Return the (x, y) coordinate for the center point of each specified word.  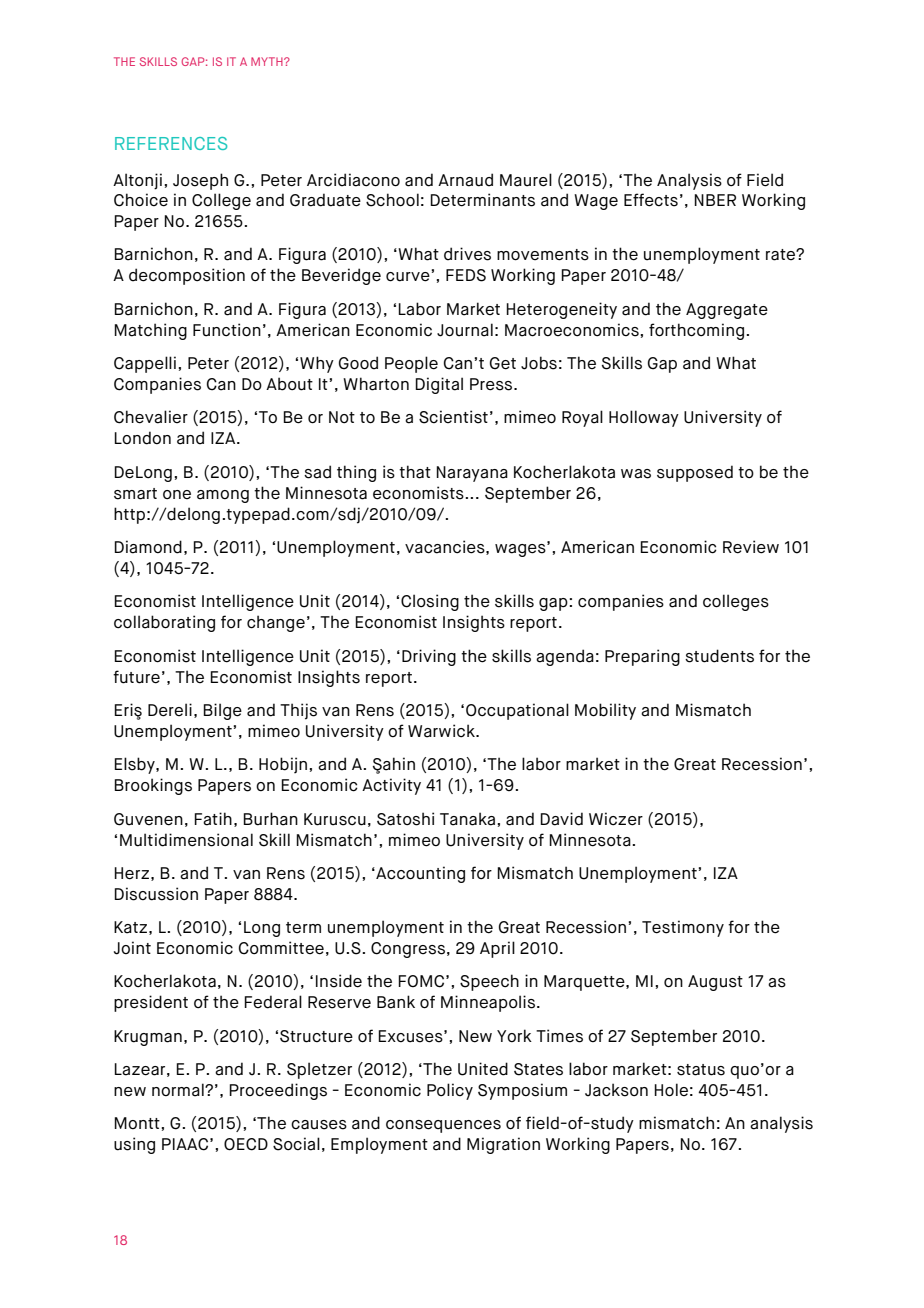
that (415, 472)
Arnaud (465, 180)
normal (179, 1090)
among (223, 496)
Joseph (200, 181)
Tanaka (467, 819)
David (561, 819)
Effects (651, 200)
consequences (443, 1126)
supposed (695, 473)
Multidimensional (186, 840)
